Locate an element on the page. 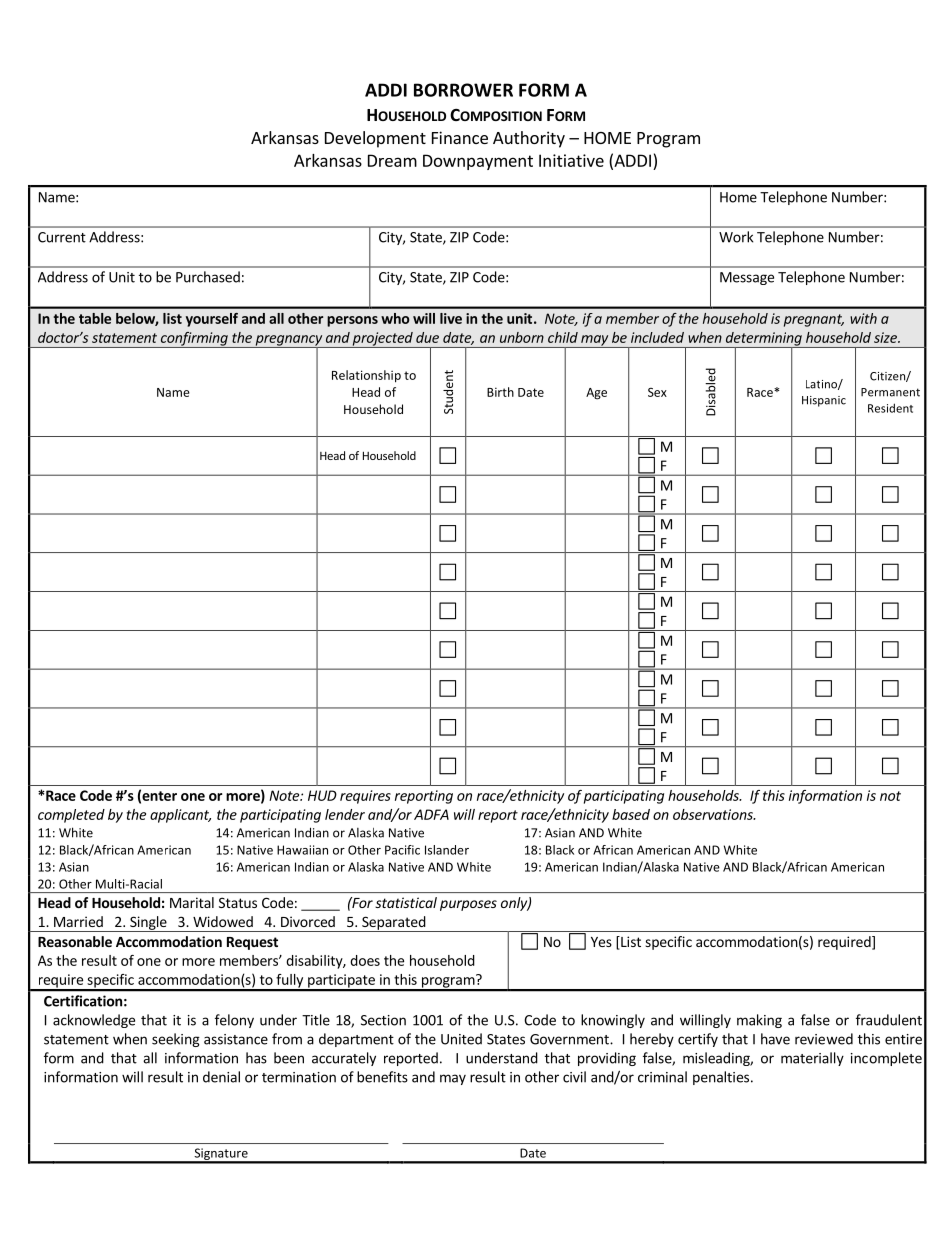 This page has width=952, height=1233. HUD is located at coordinates (322, 795).
